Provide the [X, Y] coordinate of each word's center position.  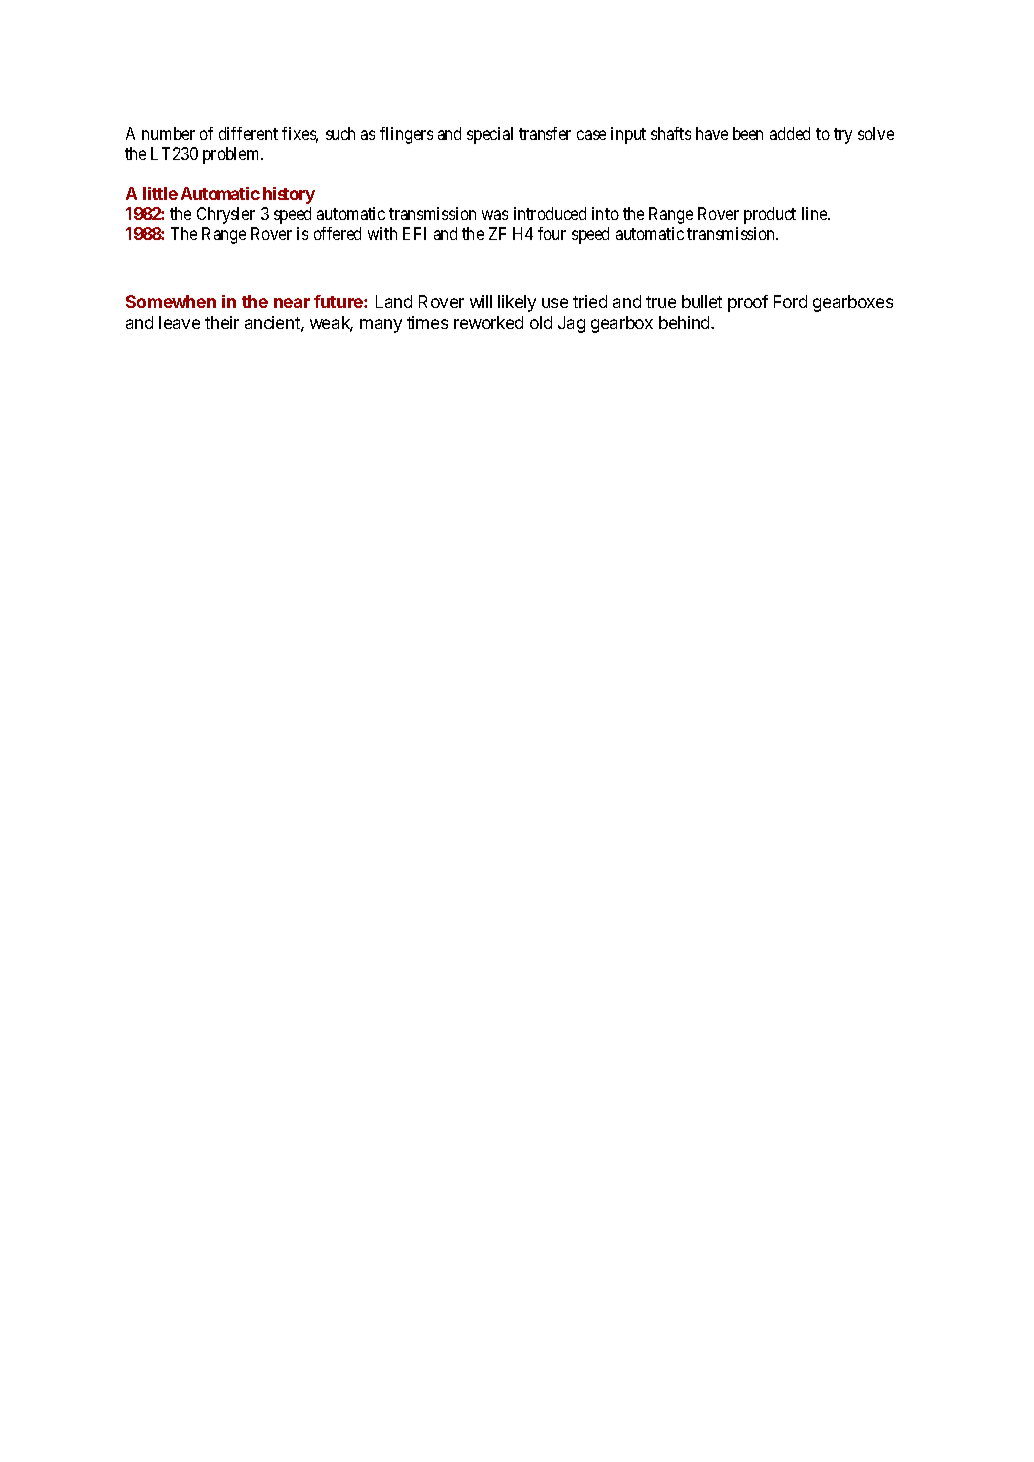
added [790, 133]
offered [337, 233]
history [289, 195]
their [222, 322]
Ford [790, 301]
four [552, 233]
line [816, 213]
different [248, 133]
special [490, 135]
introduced [550, 213]
